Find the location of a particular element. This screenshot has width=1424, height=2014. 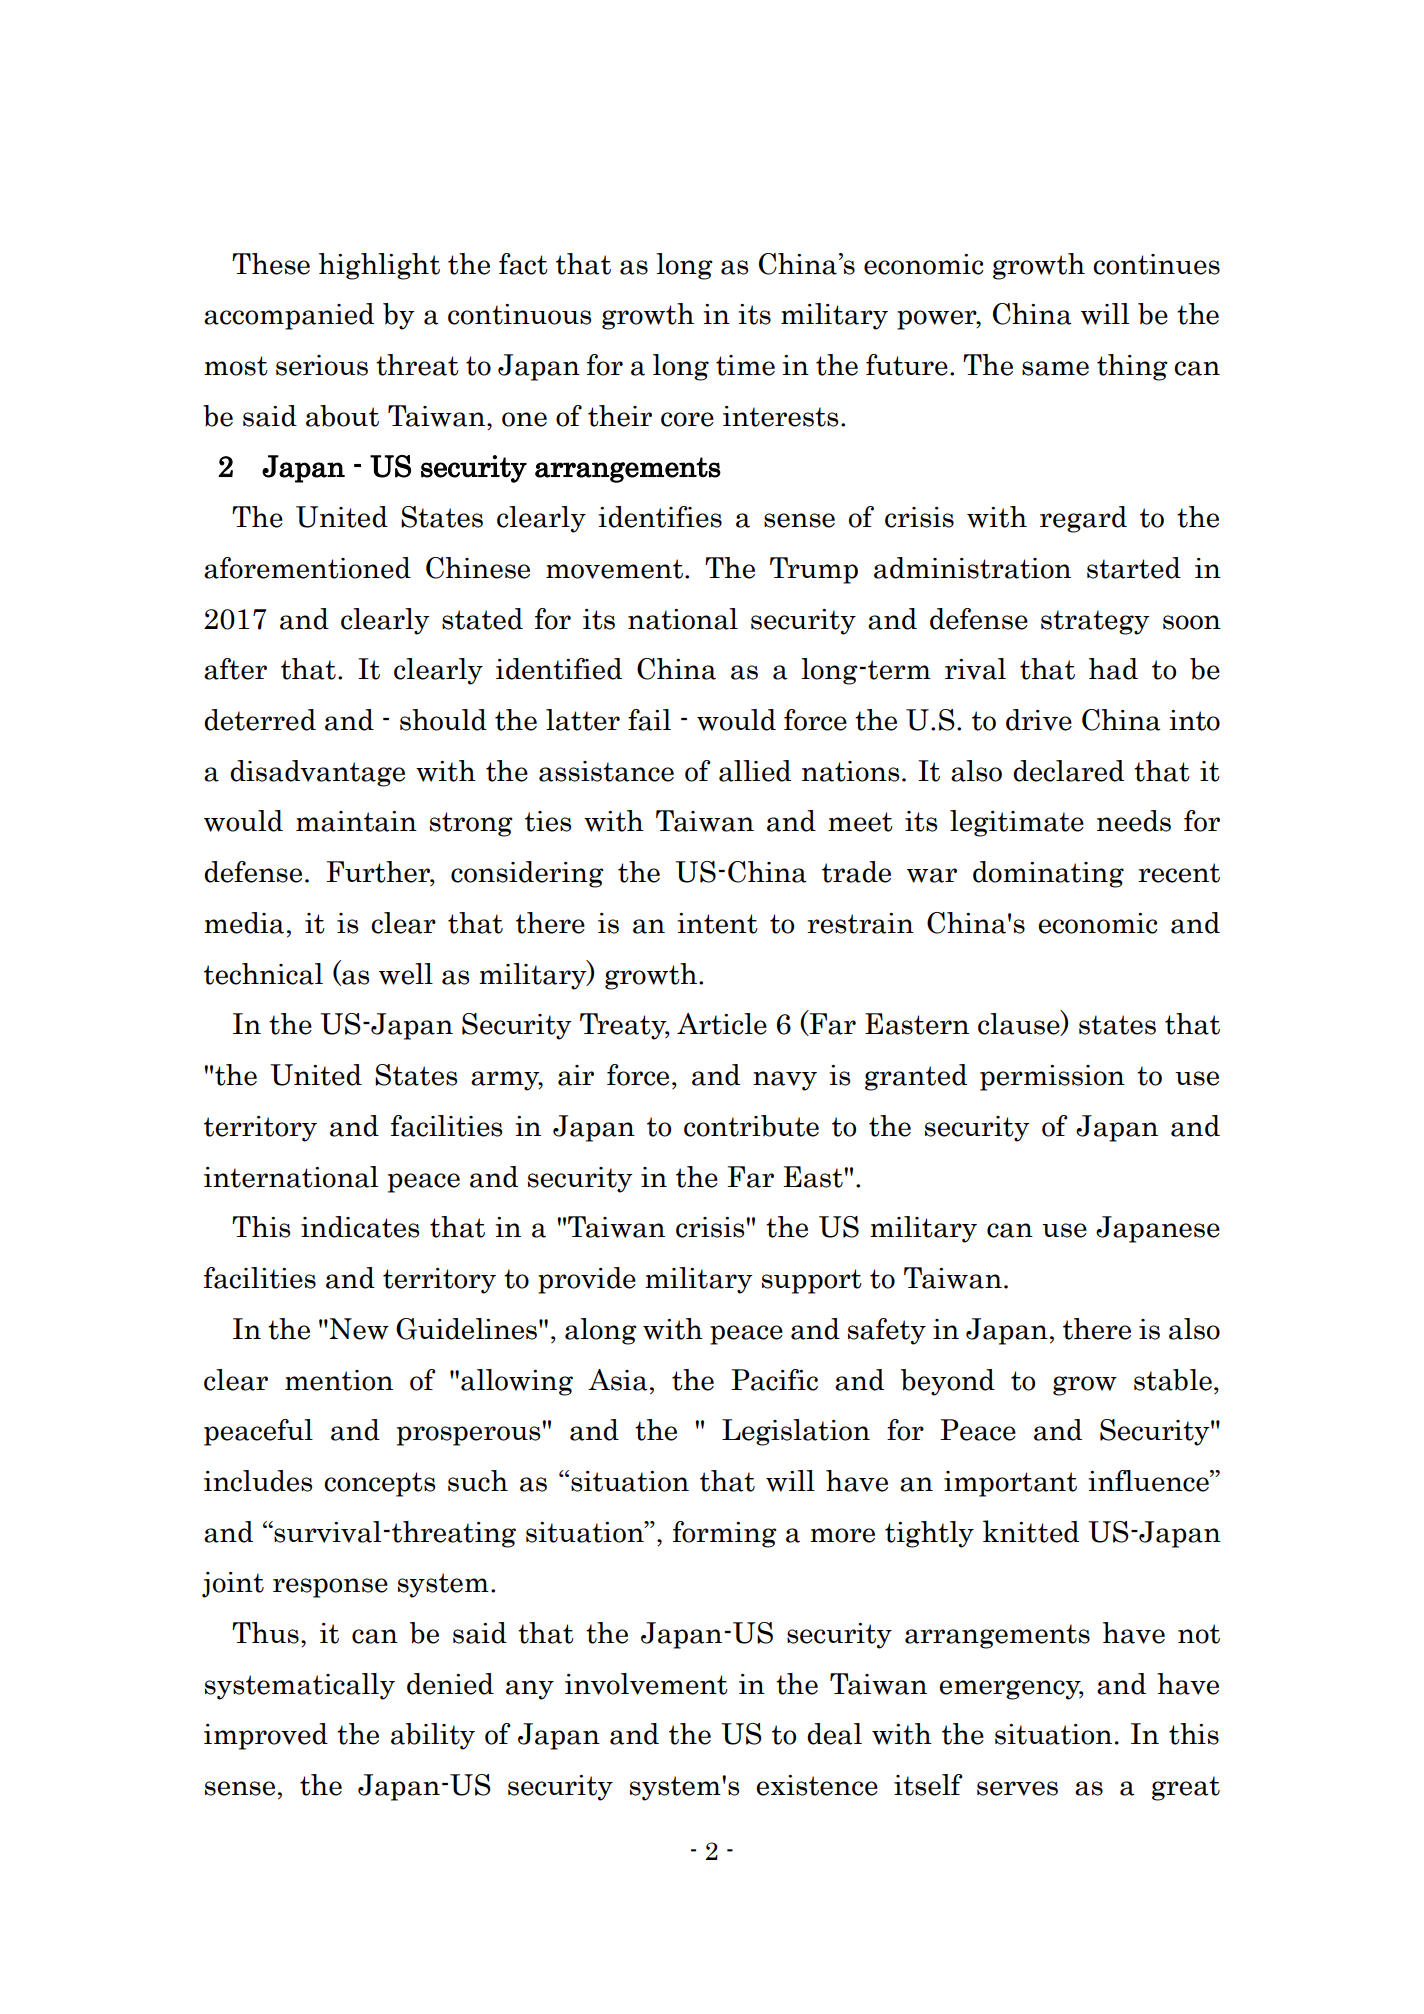

serves is located at coordinates (1017, 1788).
